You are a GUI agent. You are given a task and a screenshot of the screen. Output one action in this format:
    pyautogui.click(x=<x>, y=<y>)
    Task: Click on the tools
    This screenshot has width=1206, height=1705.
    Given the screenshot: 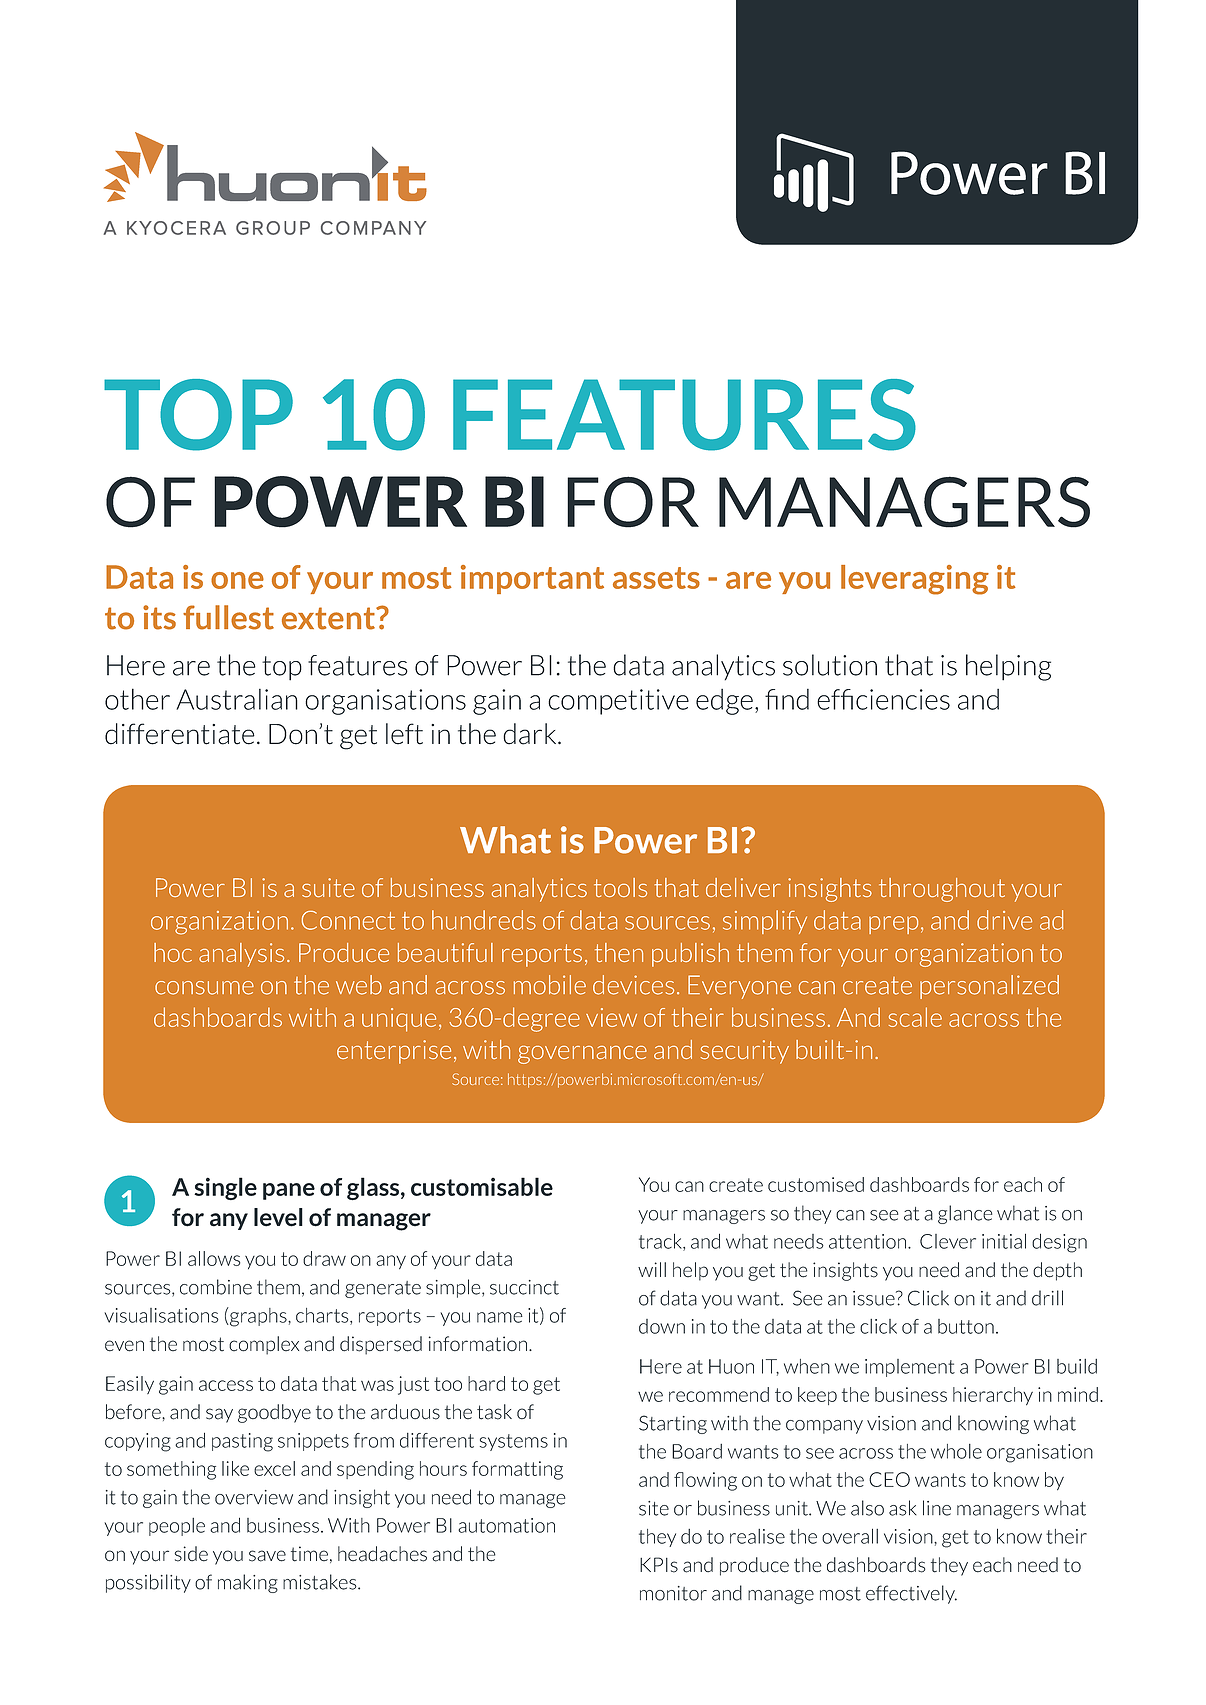 What is the action you would take?
    pyautogui.click(x=620, y=887)
